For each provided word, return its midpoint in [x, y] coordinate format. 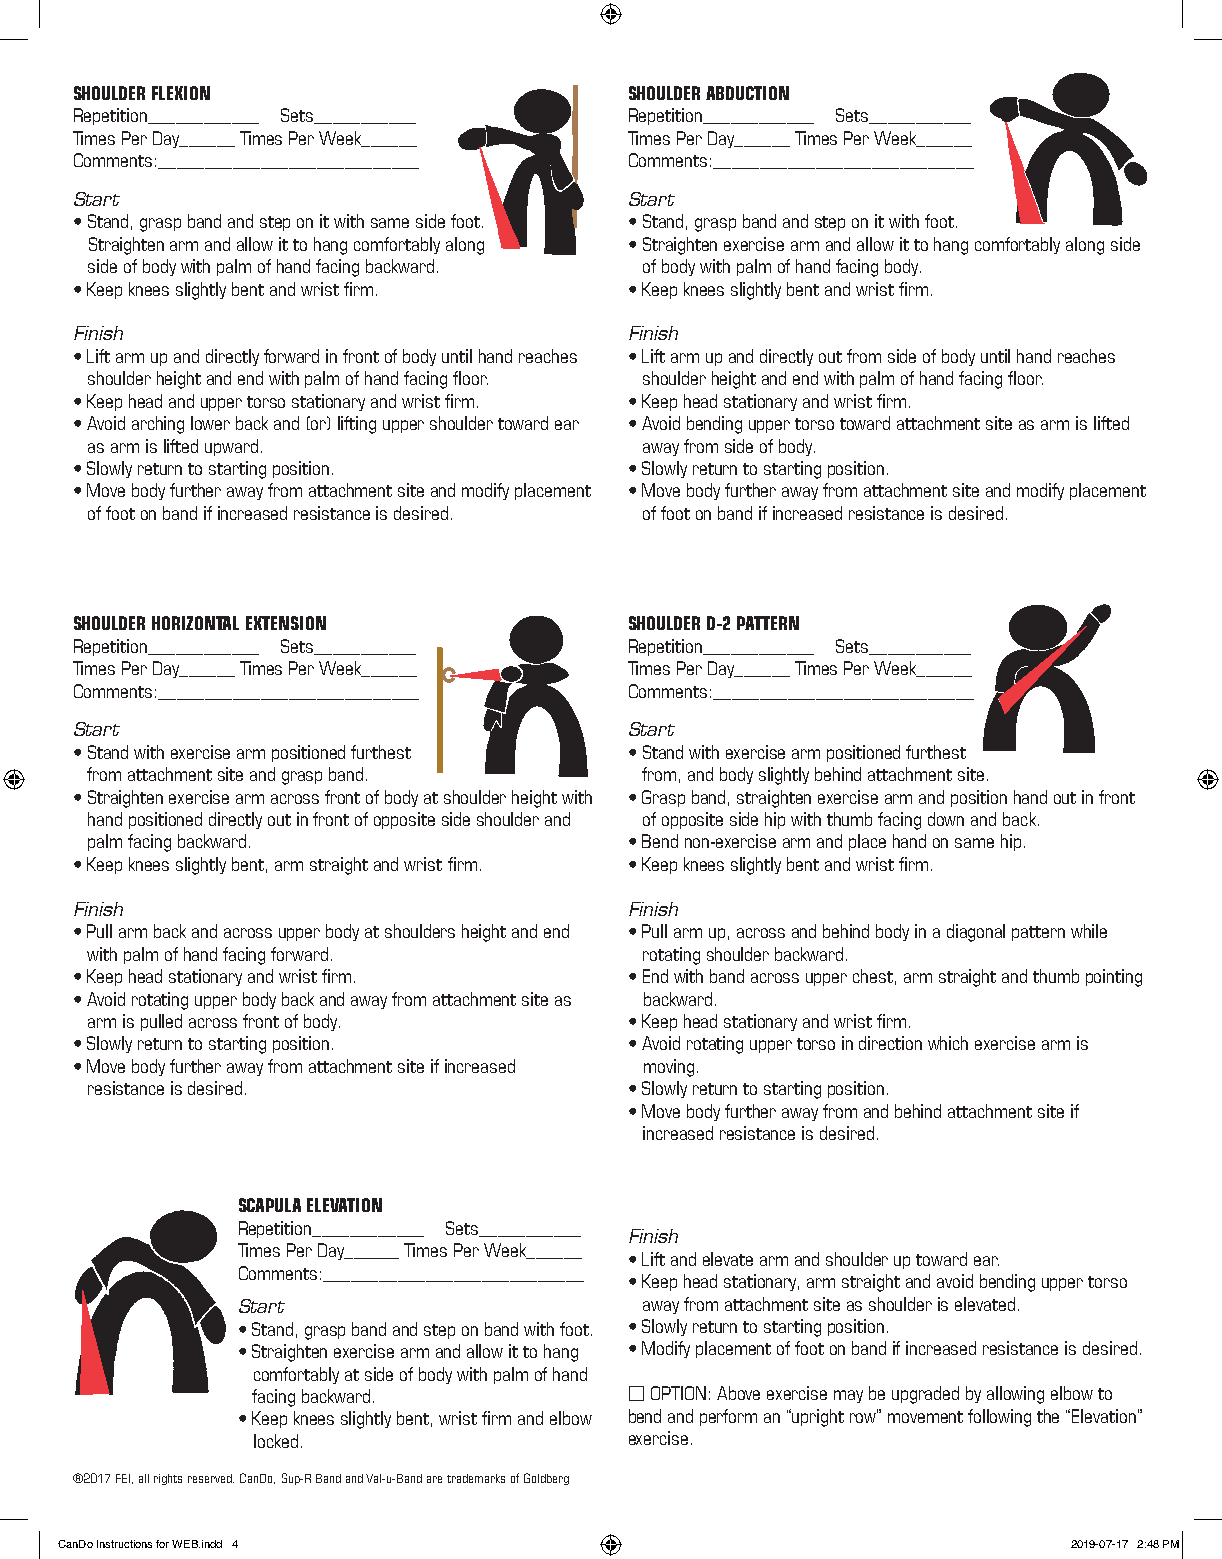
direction [890, 1043]
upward [231, 447]
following [999, 1418]
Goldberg [546, 1479]
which [948, 1043]
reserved [211, 1478]
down [946, 819]
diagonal [976, 933]
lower [210, 423]
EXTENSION [286, 623]
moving [669, 1068]
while [1089, 931]
